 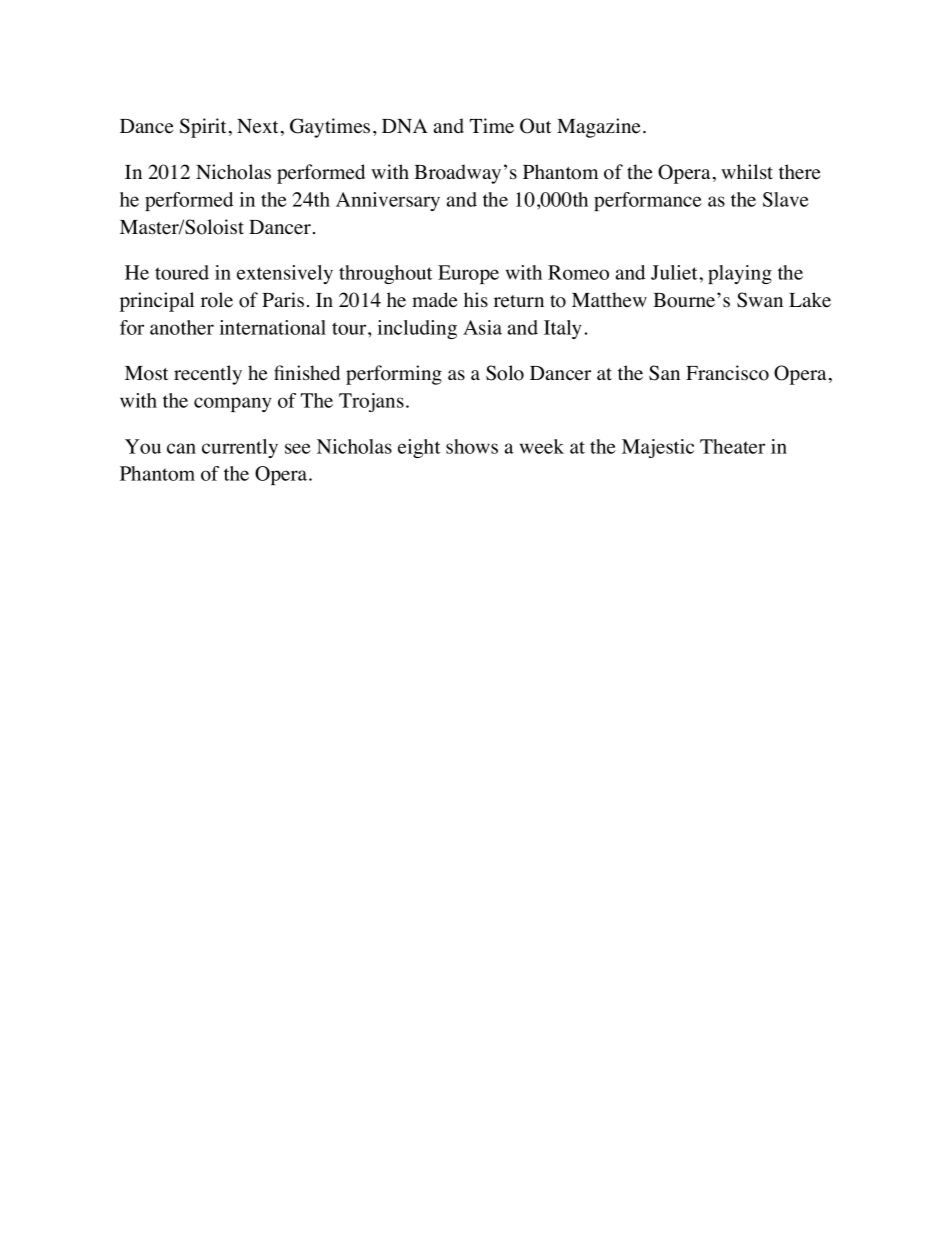 What do you see at coordinates (388, 201) in the document?
I see `Anniversary` at bounding box center [388, 201].
